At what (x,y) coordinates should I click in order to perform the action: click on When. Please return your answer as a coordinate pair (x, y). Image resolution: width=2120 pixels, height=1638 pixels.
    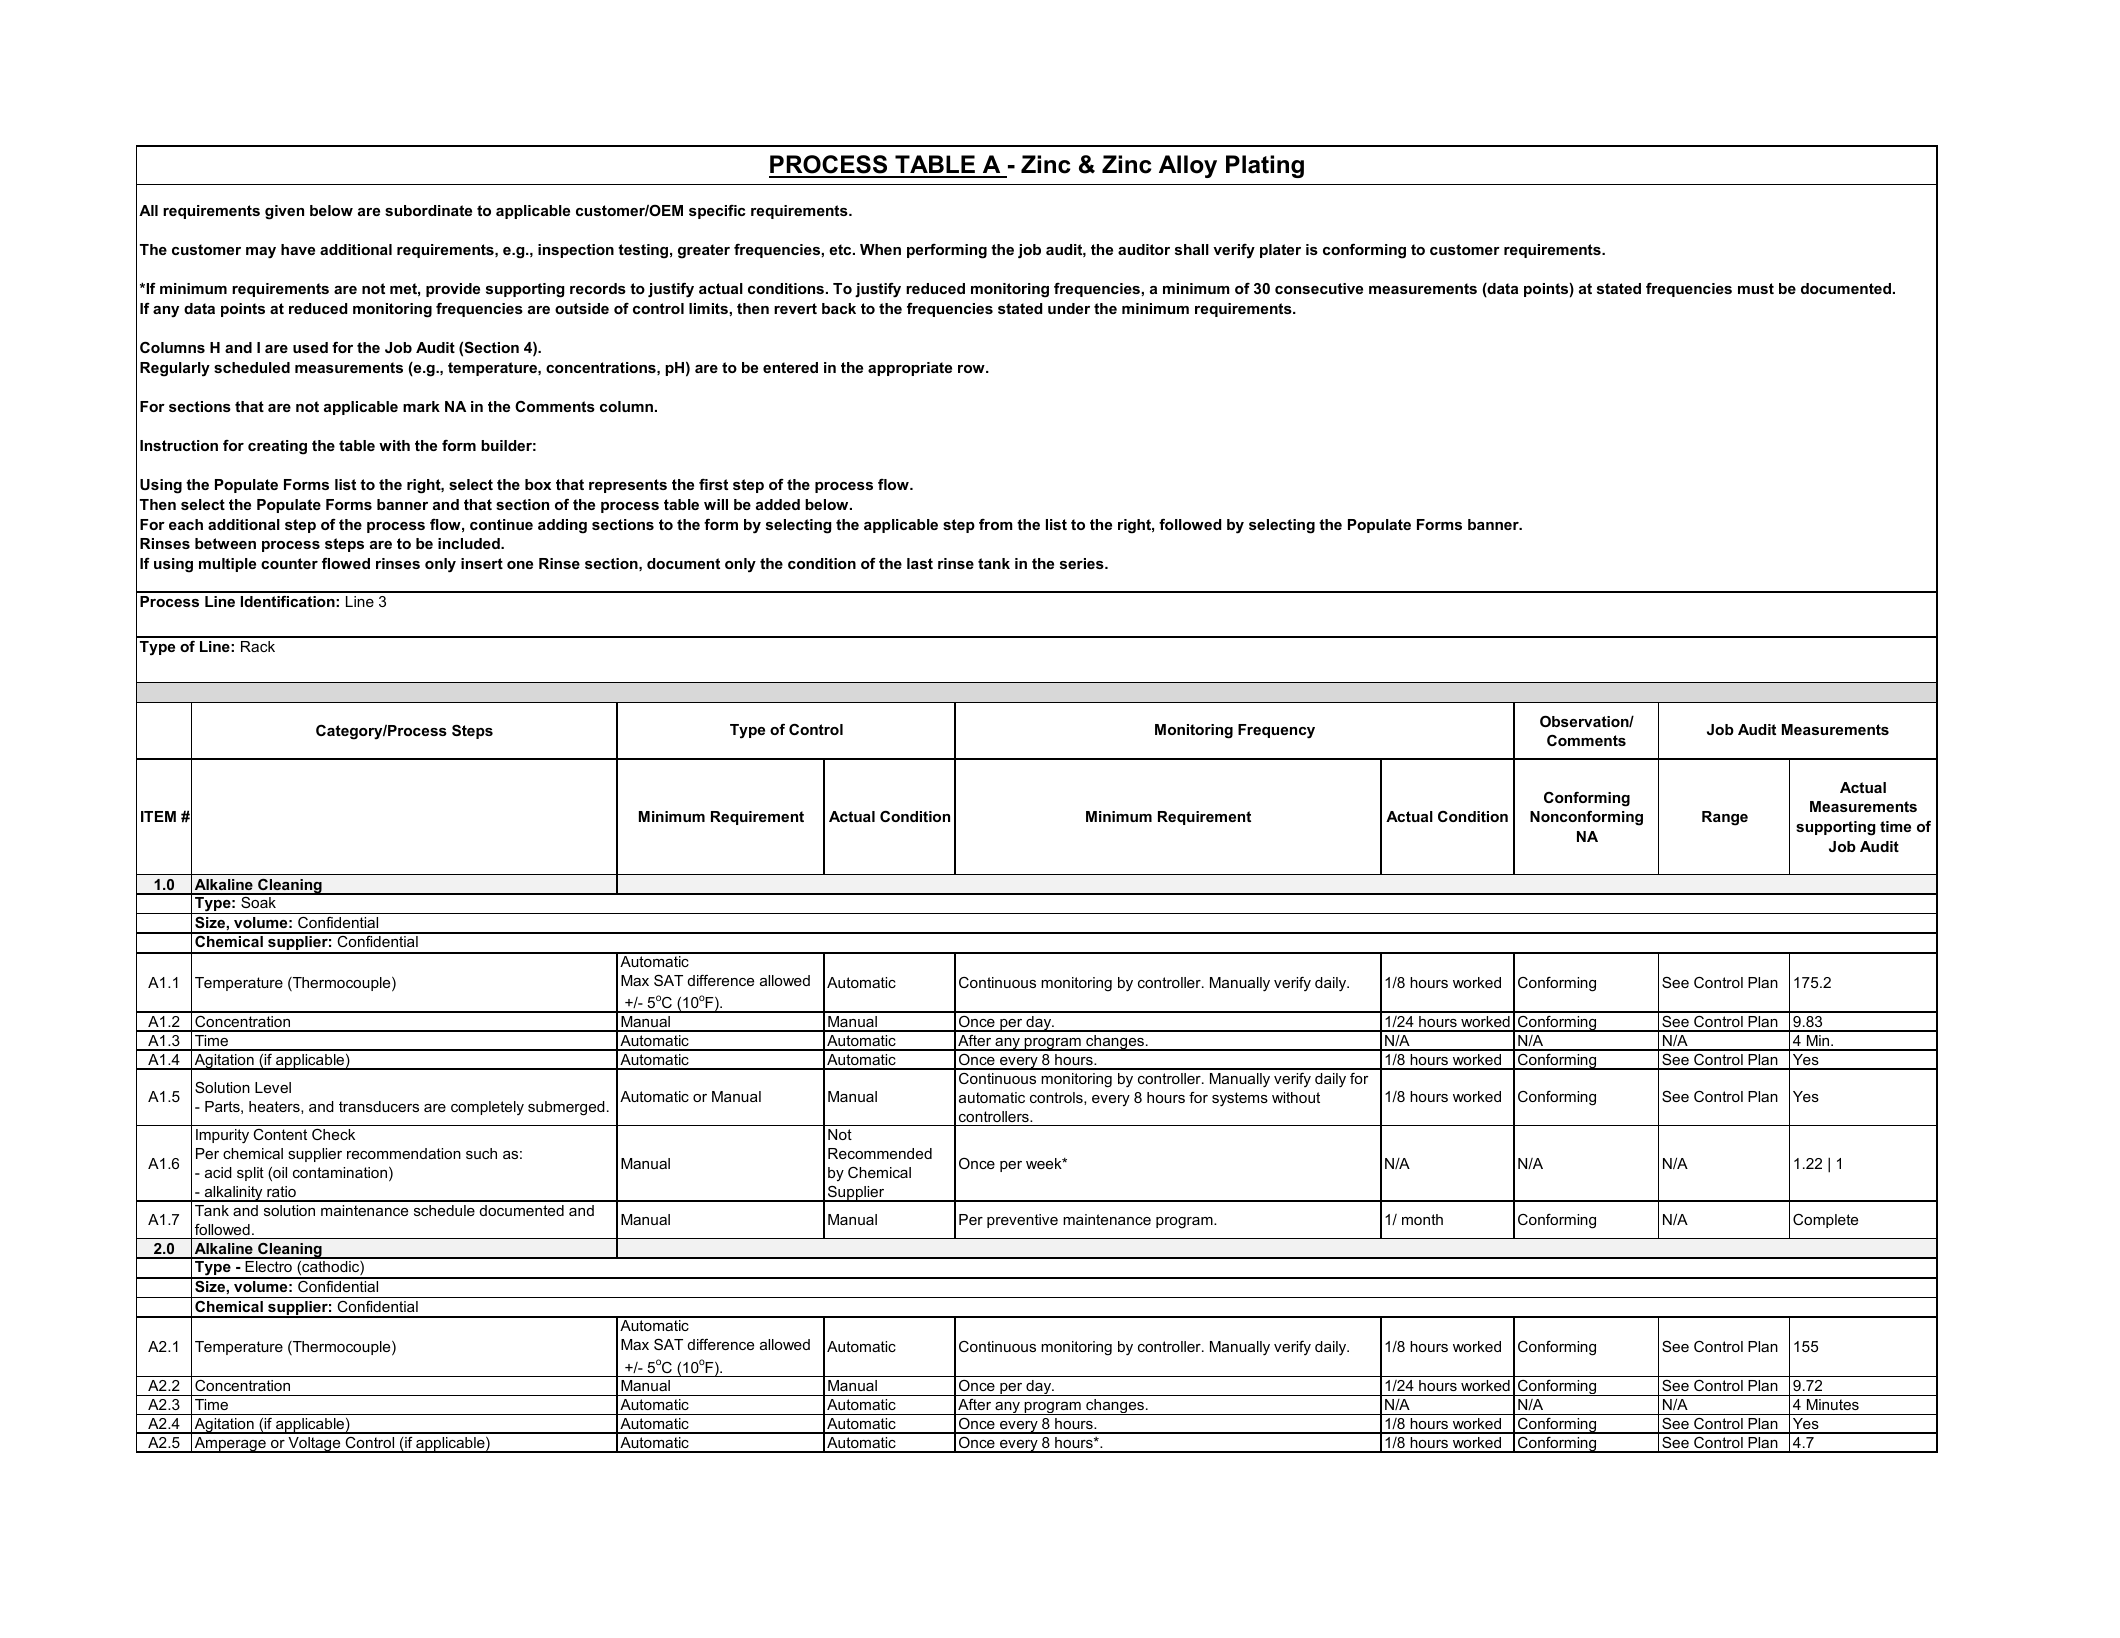
    Looking at the image, I should click on (880, 249).
